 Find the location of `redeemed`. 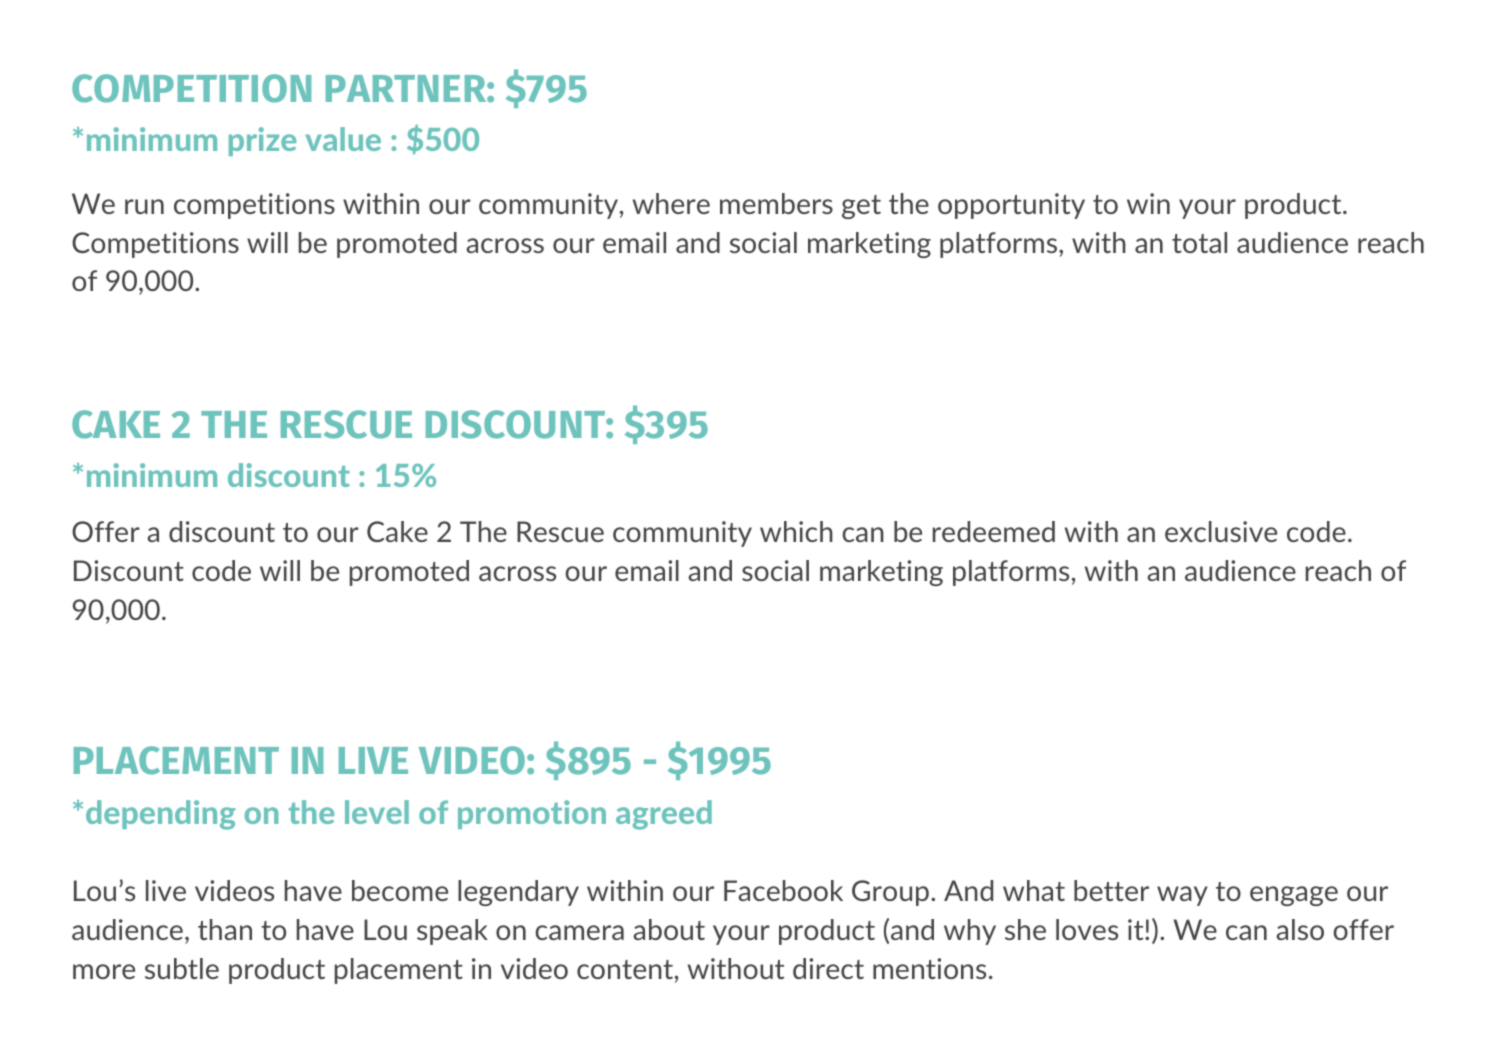

redeemed is located at coordinates (994, 531).
